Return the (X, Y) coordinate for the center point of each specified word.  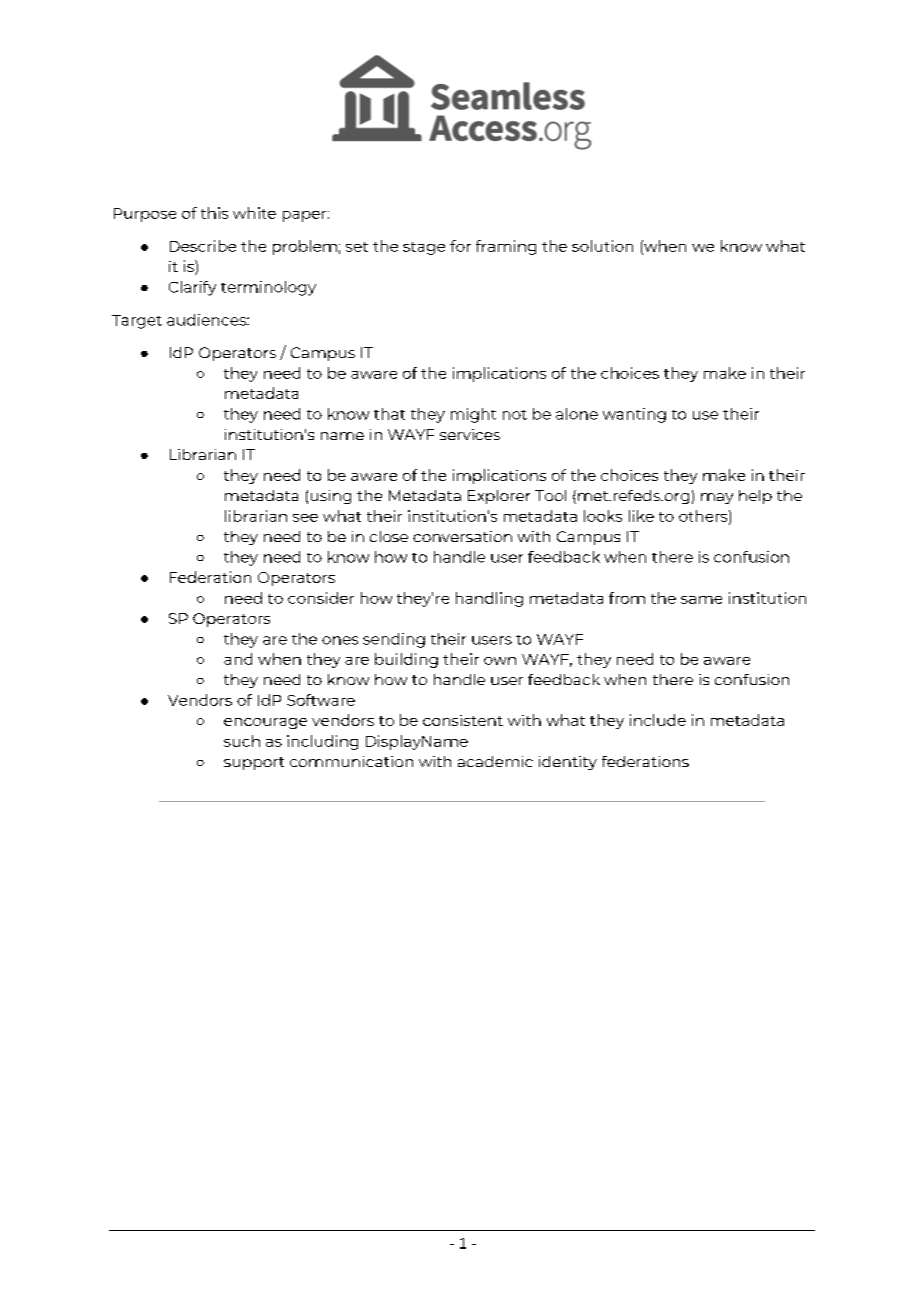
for (460, 246)
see (305, 518)
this (214, 213)
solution (602, 246)
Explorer (499, 497)
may (717, 498)
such (242, 741)
